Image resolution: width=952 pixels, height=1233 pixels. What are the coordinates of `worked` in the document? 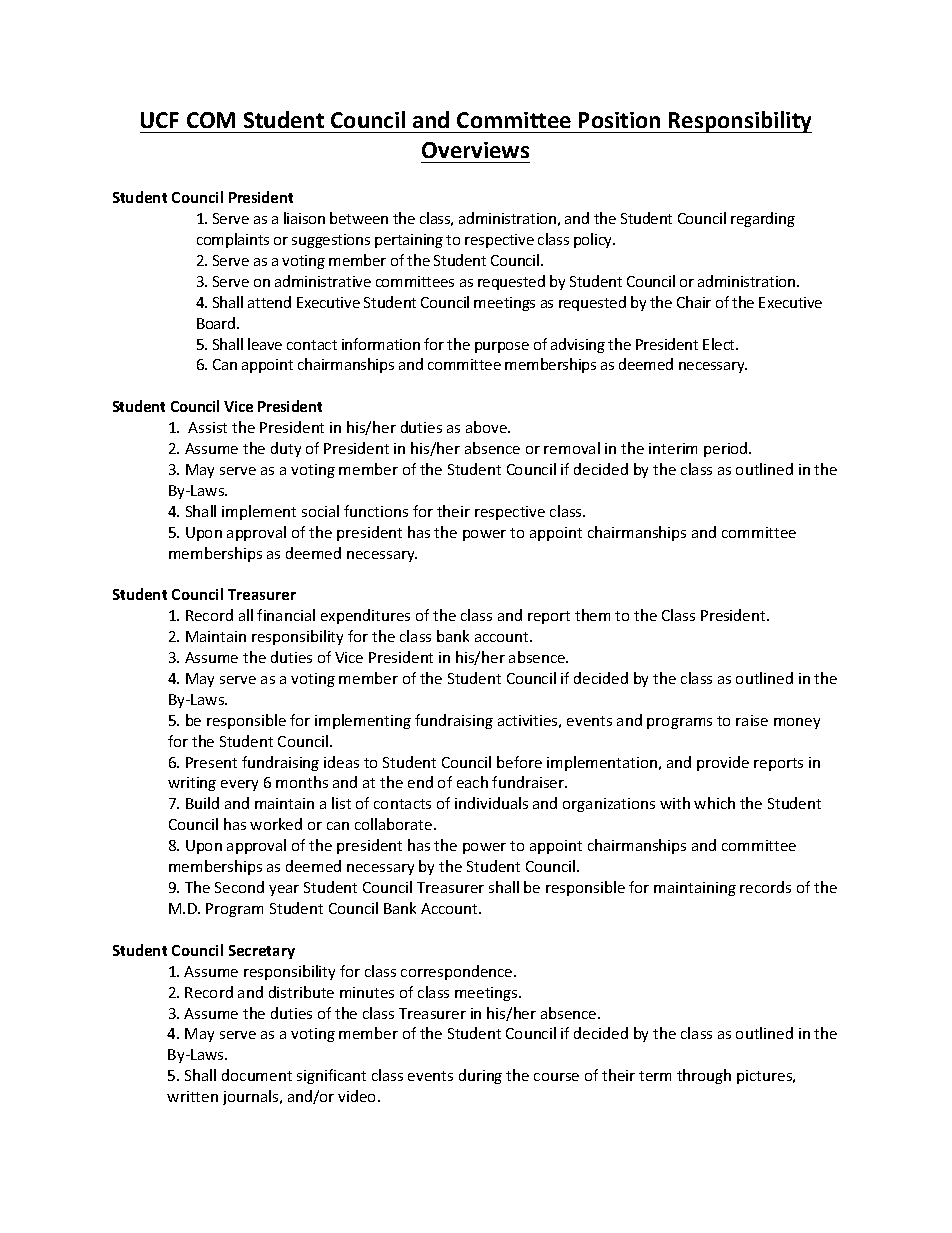 It's located at (276, 824).
